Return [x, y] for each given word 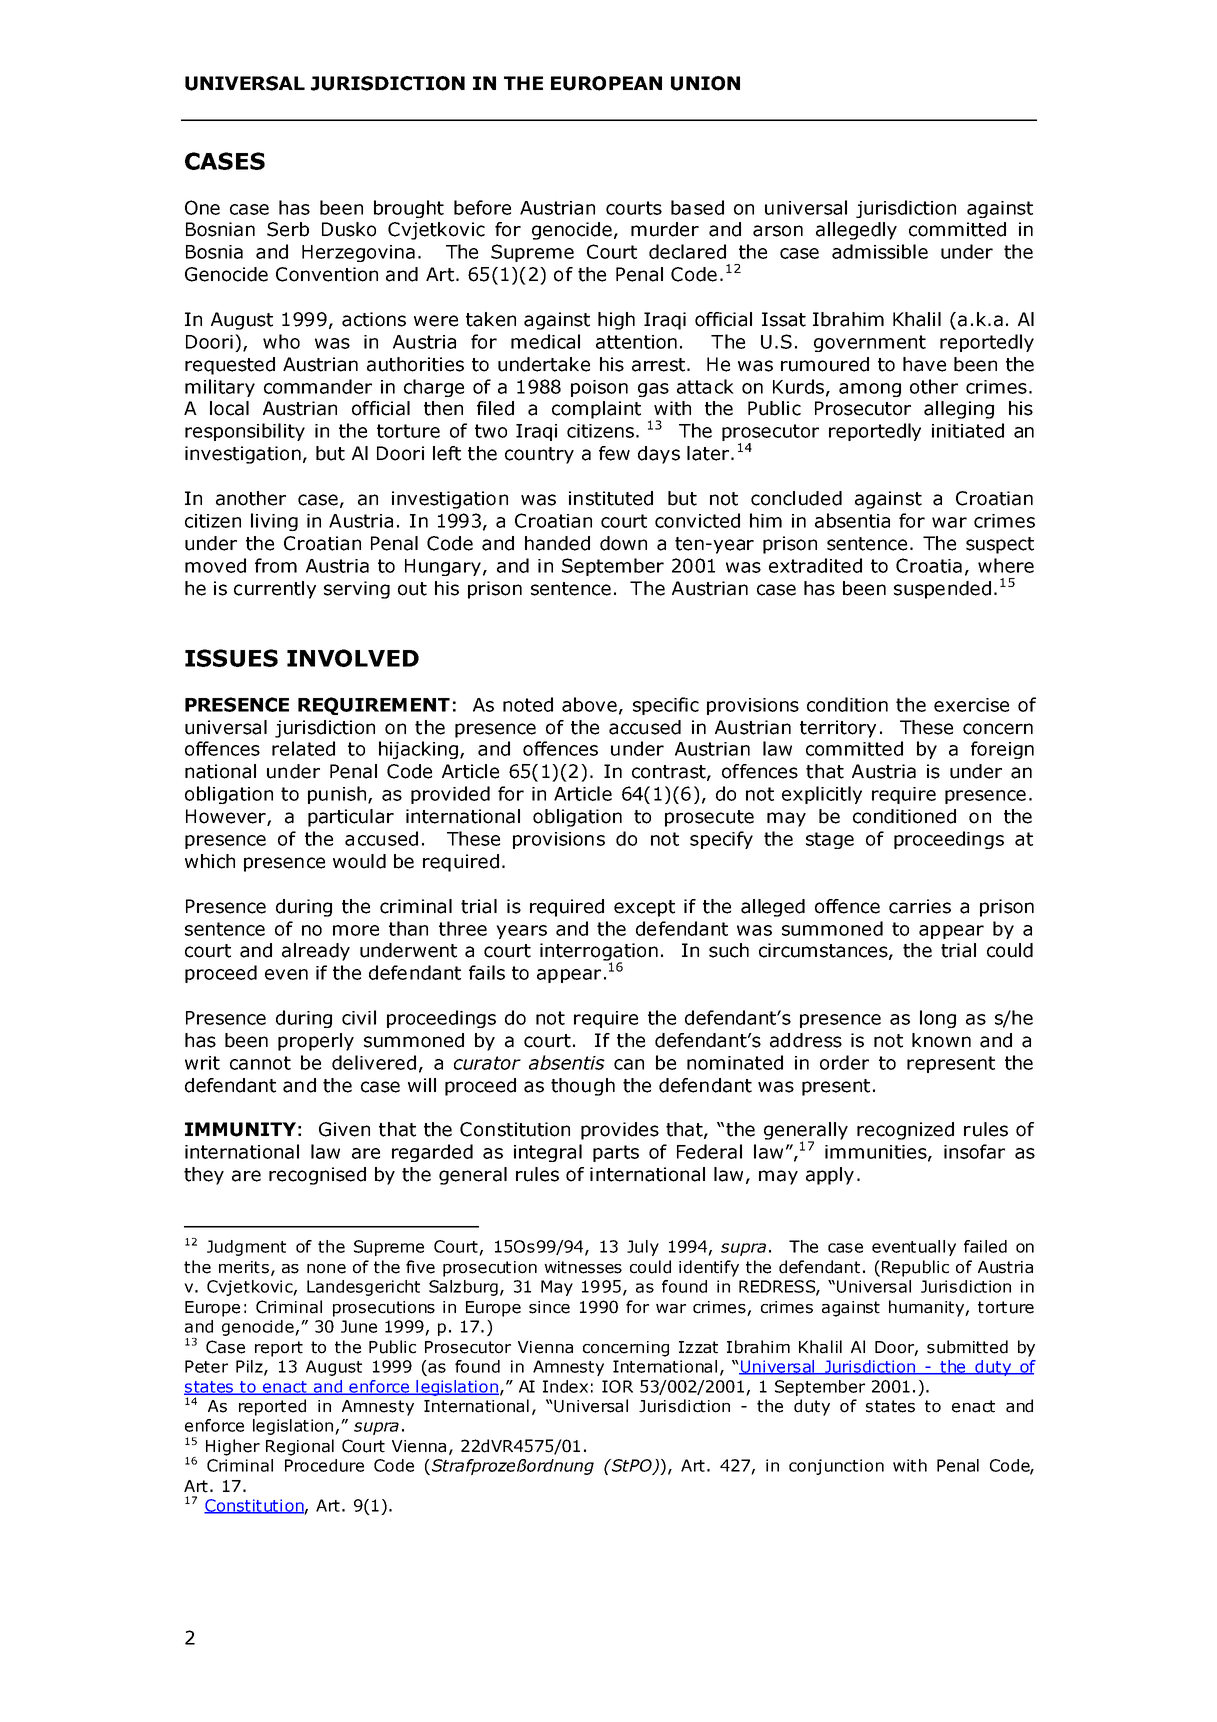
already [316, 952]
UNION [705, 83]
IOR [617, 1386]
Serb [288, 229]
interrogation [599, 953]
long [938, 1019]
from [276, 565]
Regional [300, 1447]
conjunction [836, 1467]
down [623, 543]
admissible [880, 251]
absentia [852, 520]
